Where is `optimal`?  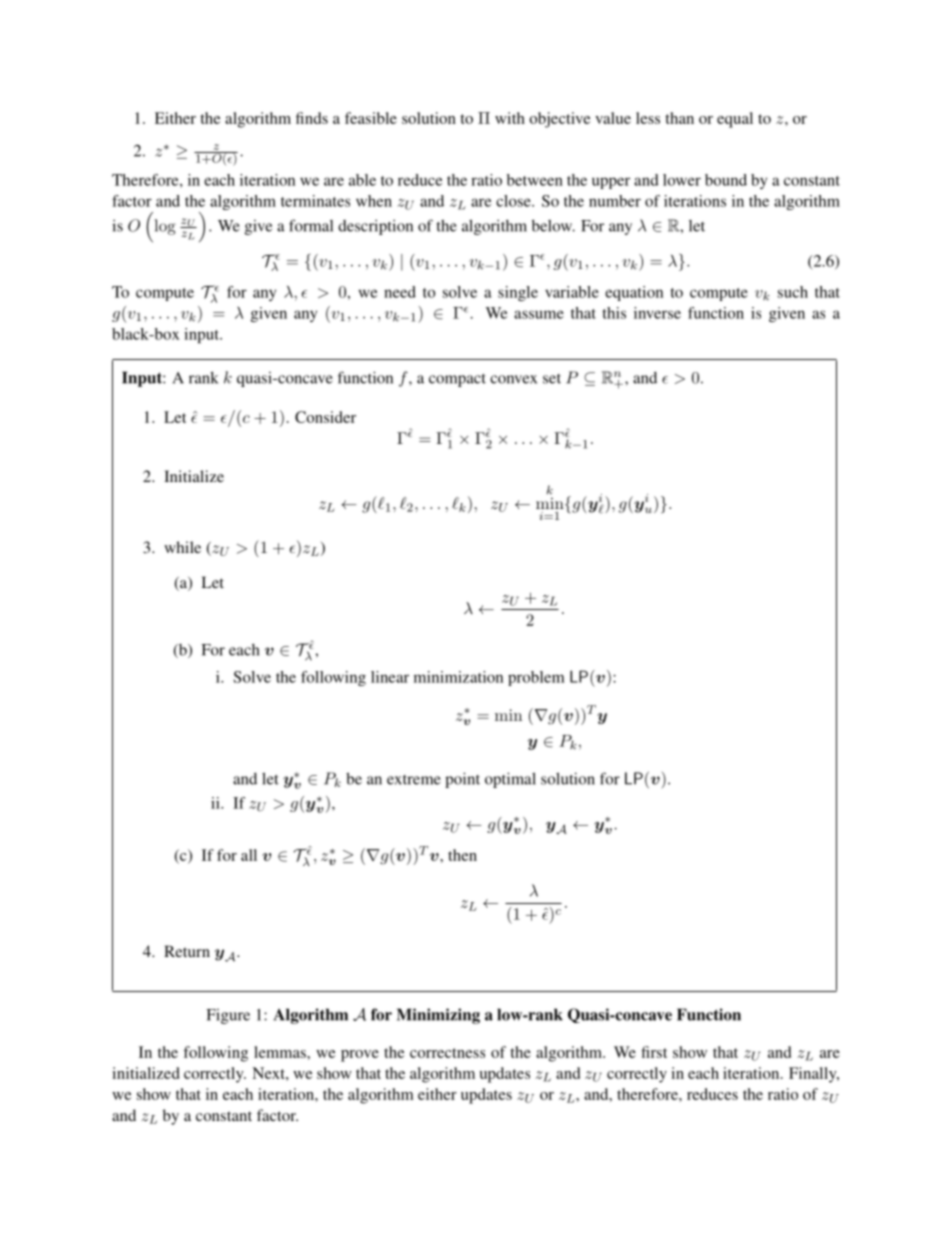
optimal is located at coordinates (510, 780).
